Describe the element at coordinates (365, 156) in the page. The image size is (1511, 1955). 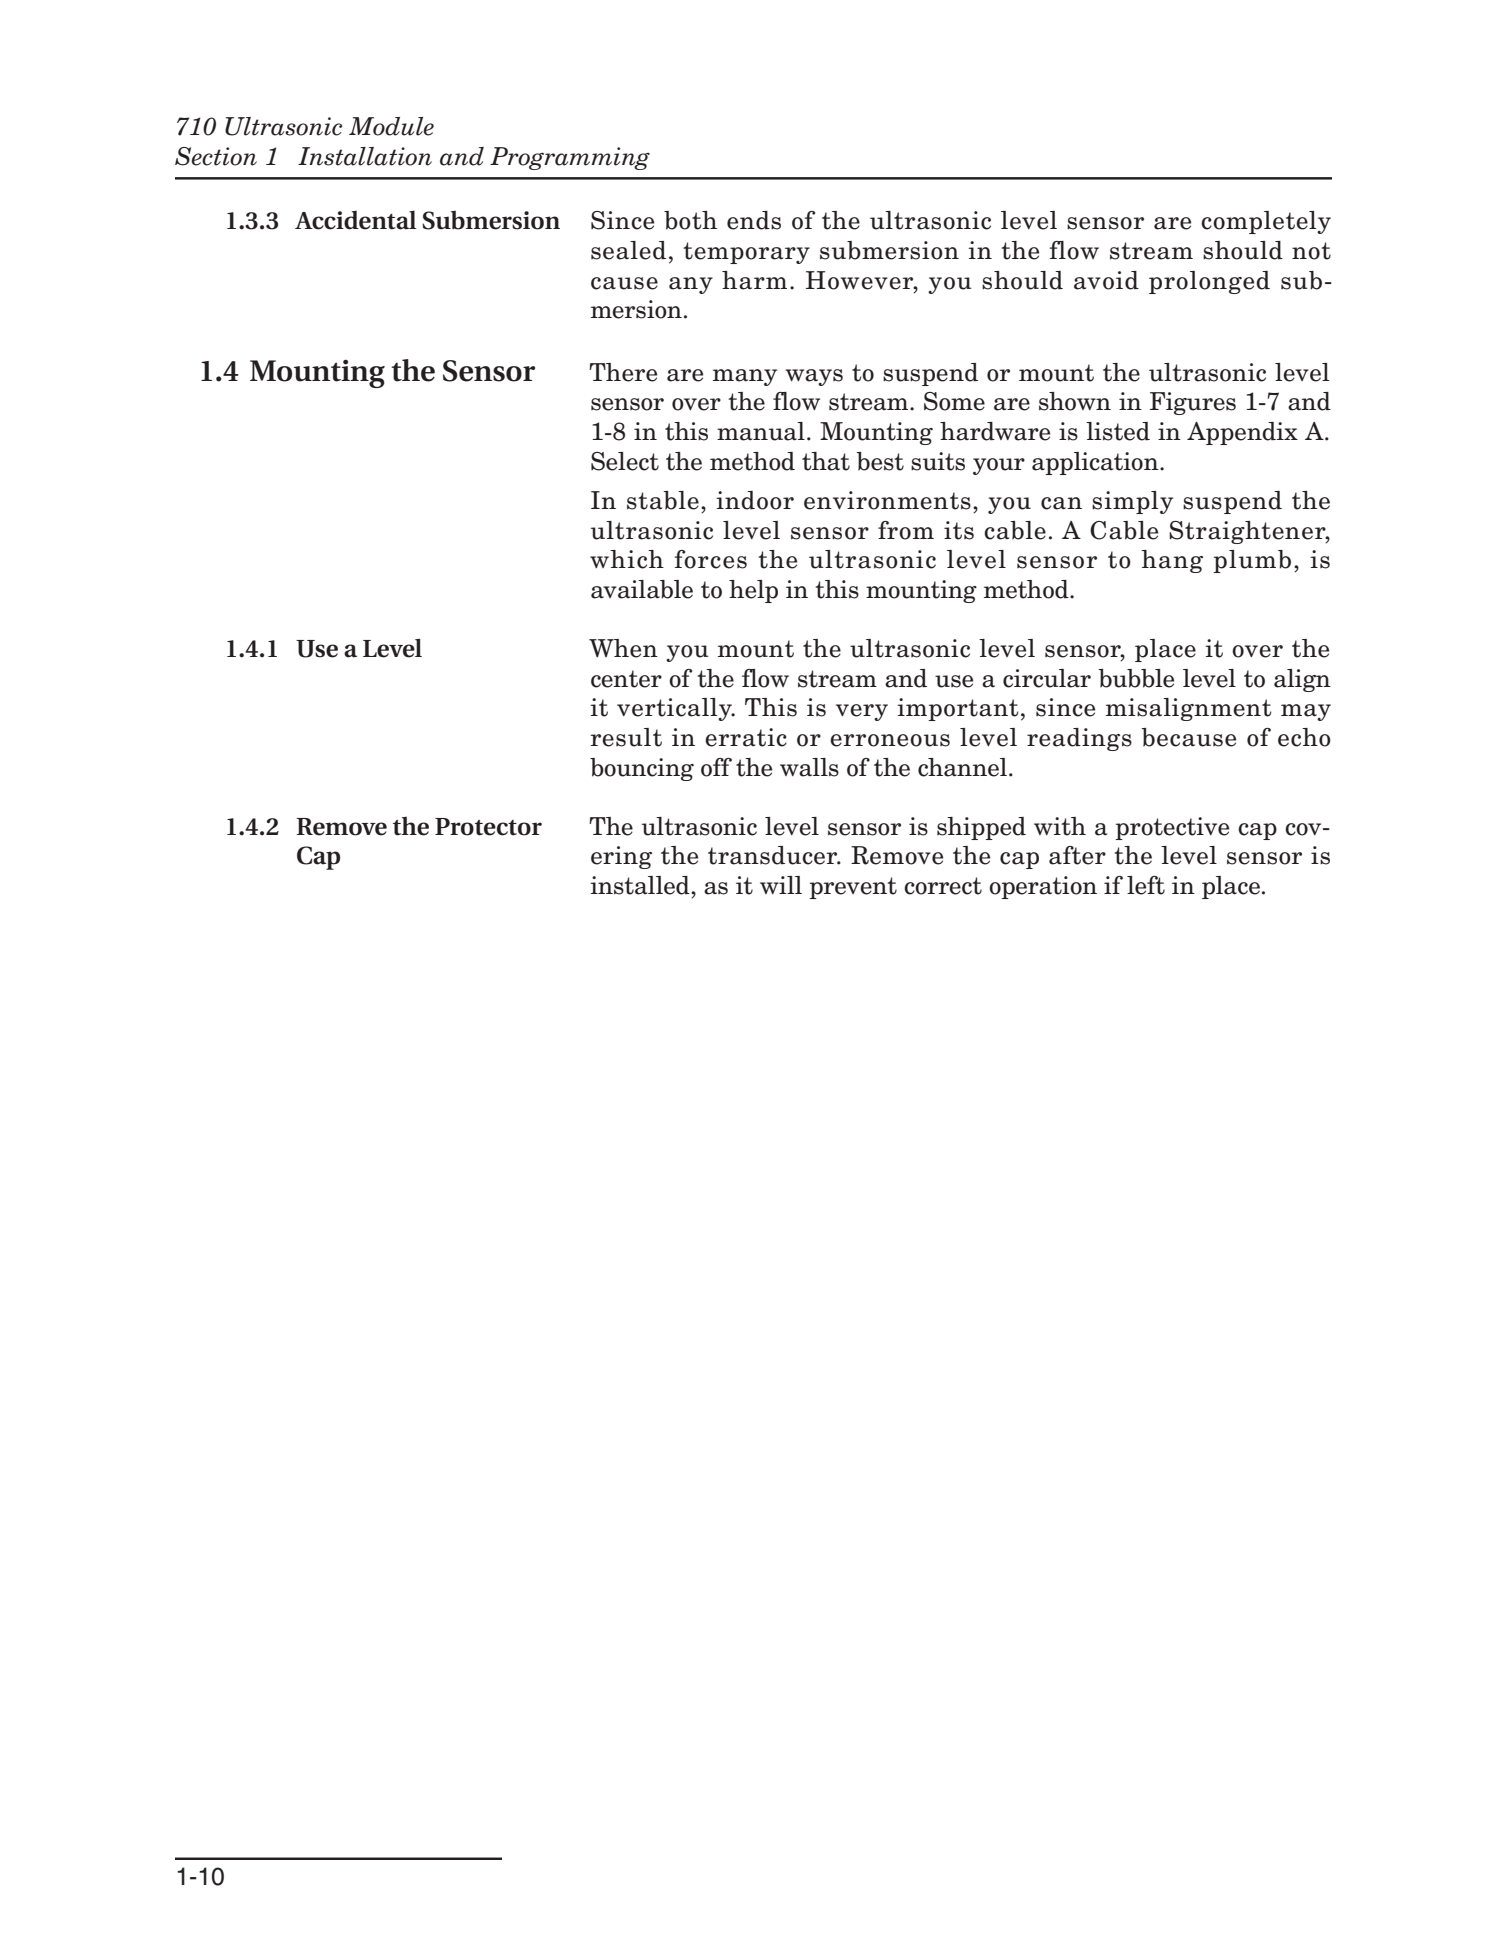
I see `Installation` at that location.
